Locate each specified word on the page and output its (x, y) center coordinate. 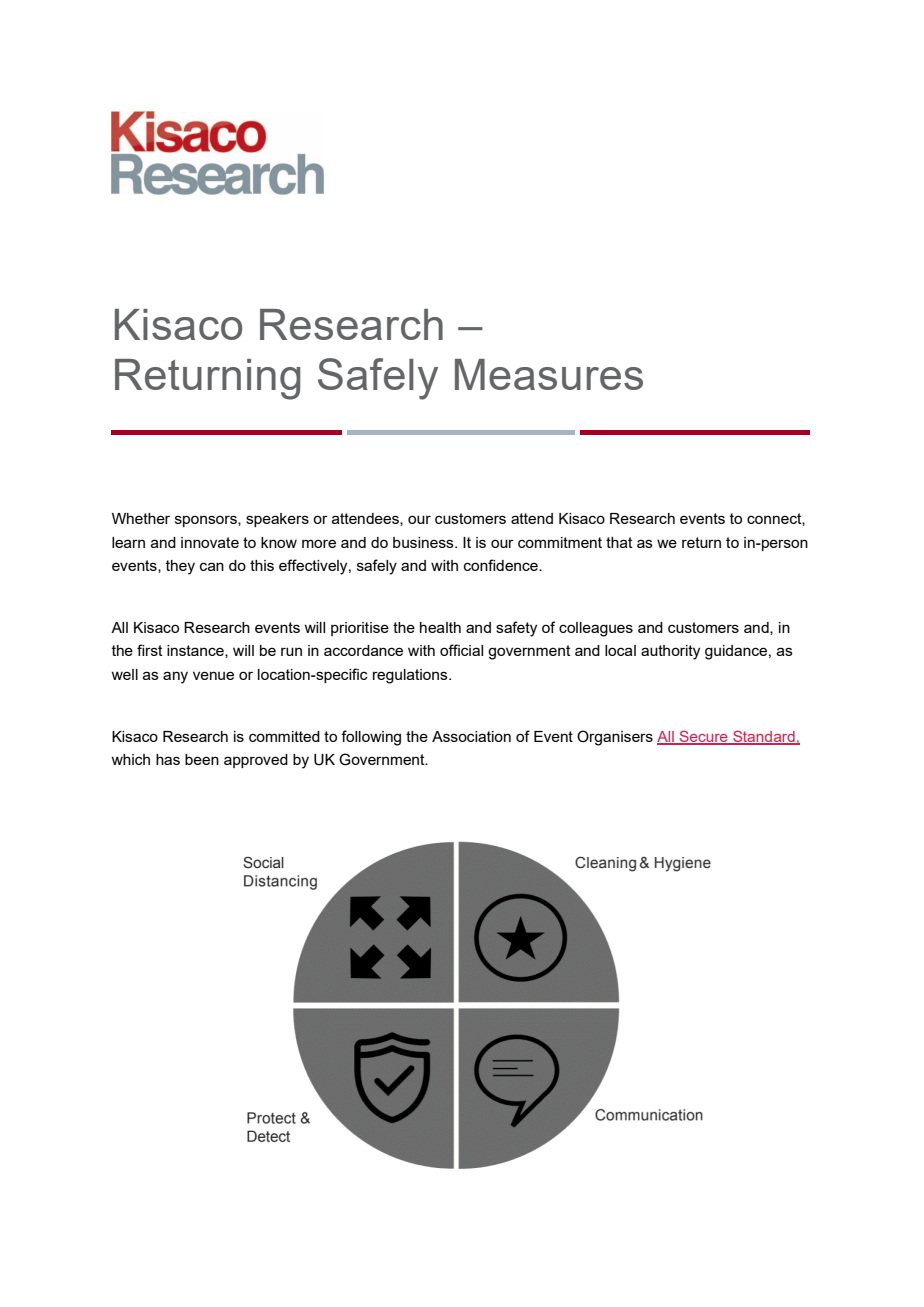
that (619, 542)
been (202, 759)
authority (670, 652)
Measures (549, 374)
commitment (560, 542)
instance (196, 651)
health (440, 627)
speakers (277, 520)
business (424, 542)
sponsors (207, 521)
